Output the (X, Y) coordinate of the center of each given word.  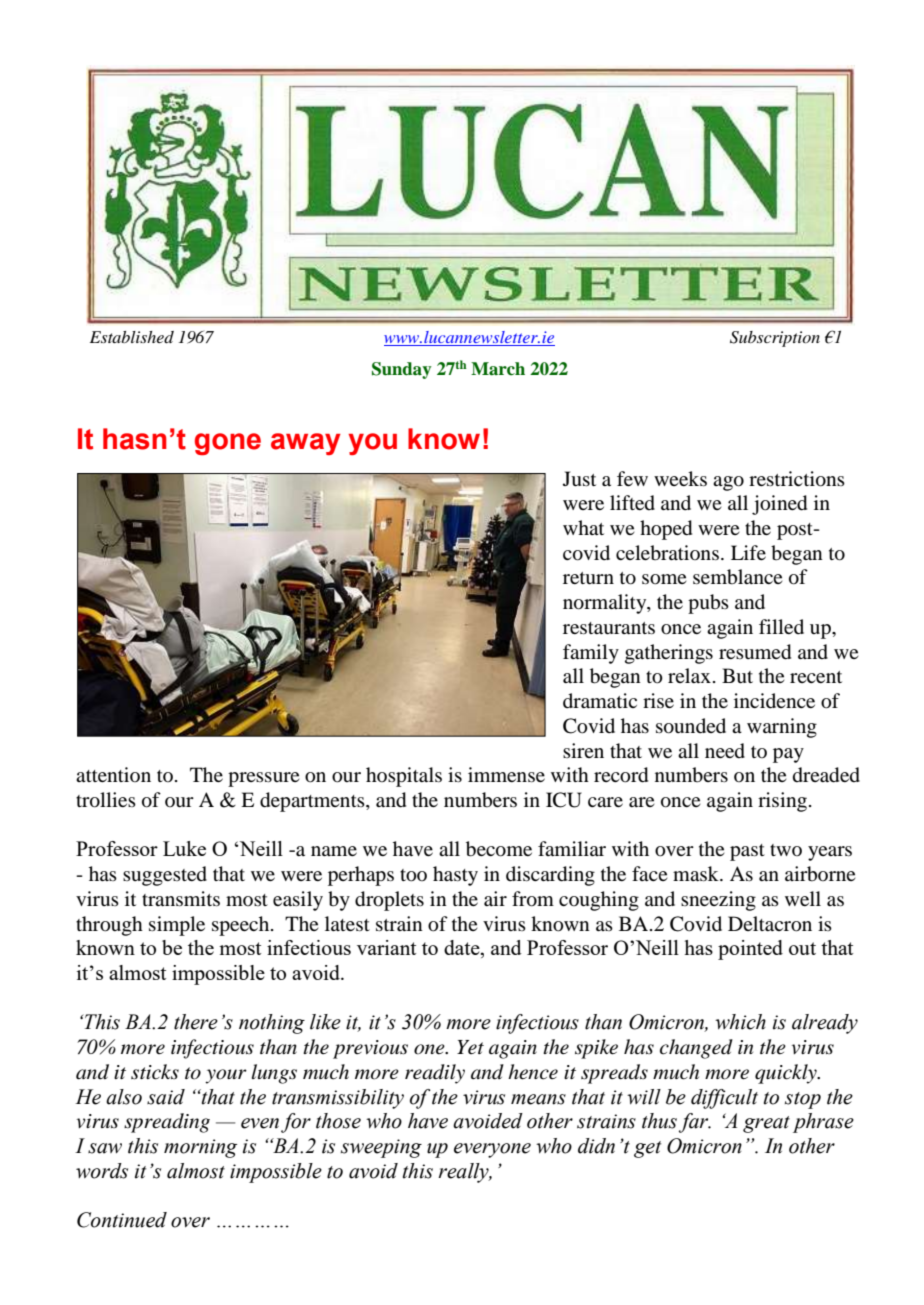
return (588, 578)
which (740, 1022)
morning (200, 1148)
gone (228, 444)
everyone (492, 1150)
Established (132, 337)
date (463, 949)
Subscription (775, 339)
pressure (264, 779)
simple (177, 926)
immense (506, 774)
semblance (738, 577)
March (498, 369)
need (725, 751)
